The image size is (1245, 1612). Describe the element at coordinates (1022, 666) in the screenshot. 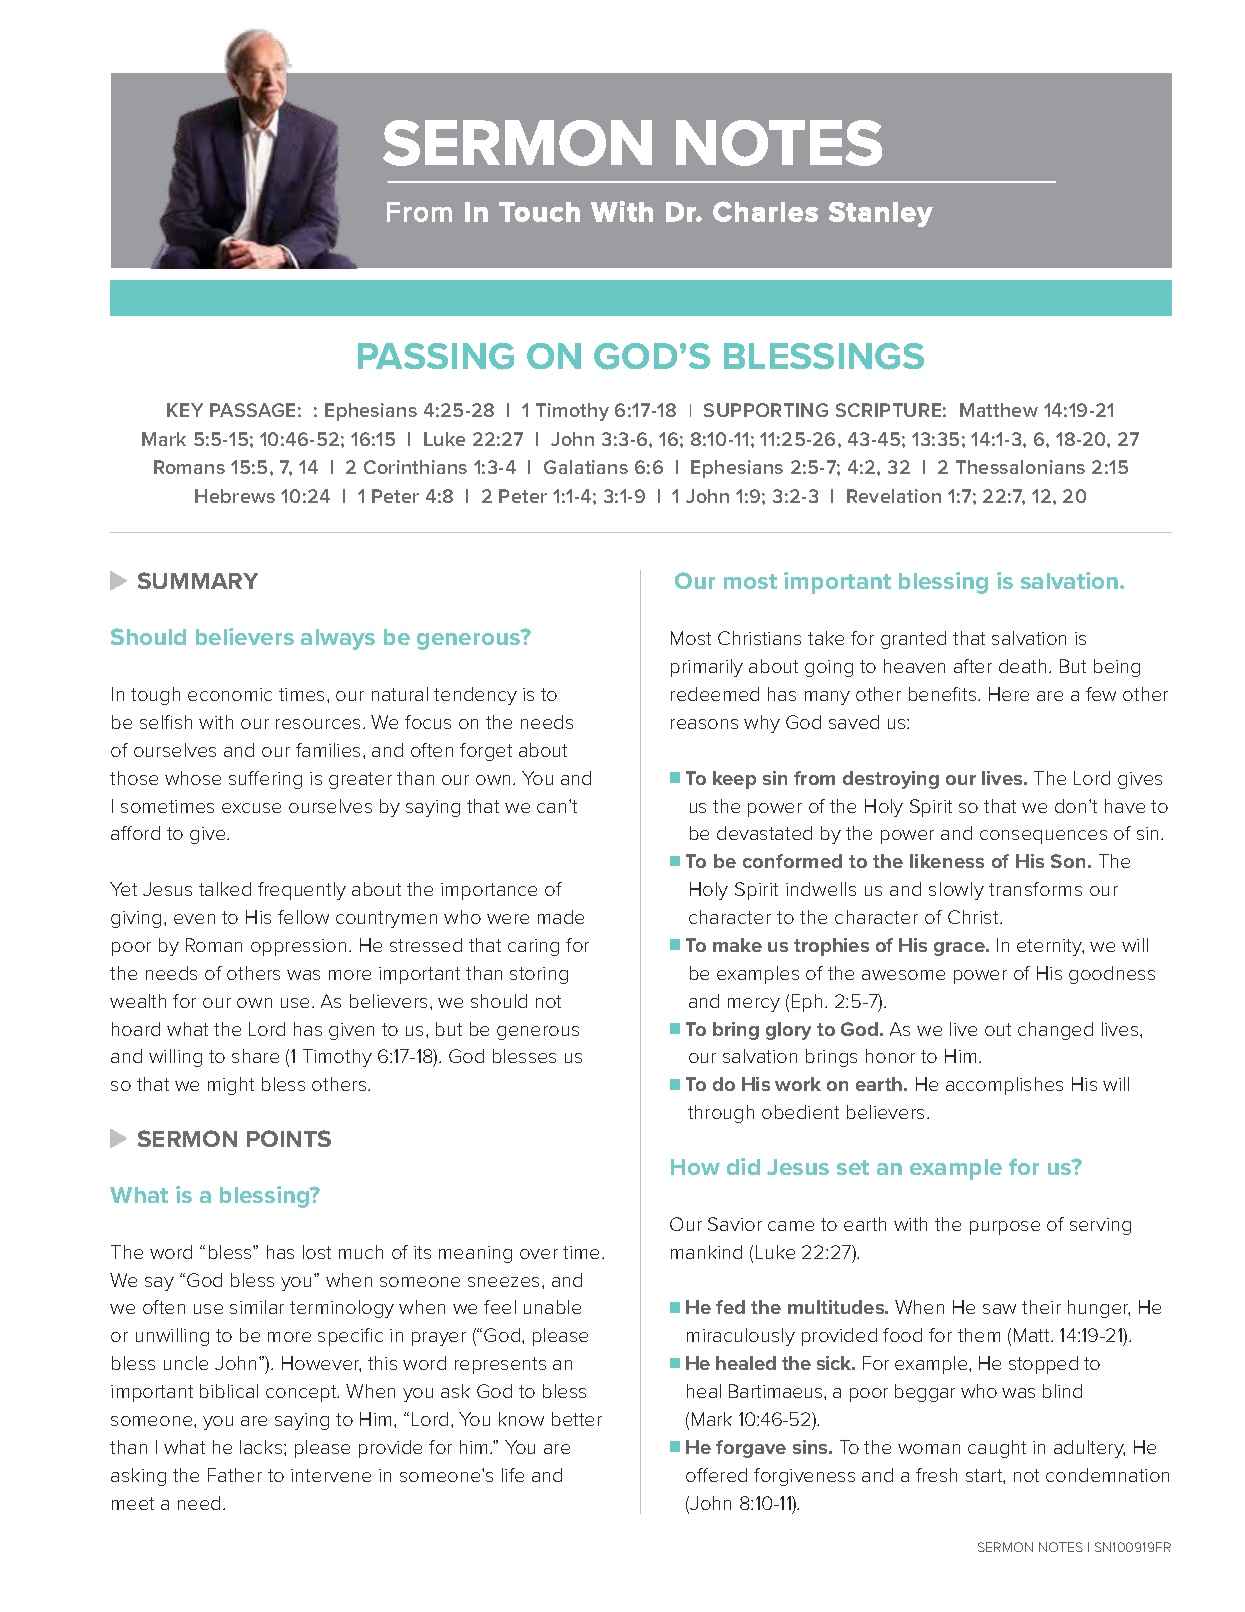

I see `death` at that location.
